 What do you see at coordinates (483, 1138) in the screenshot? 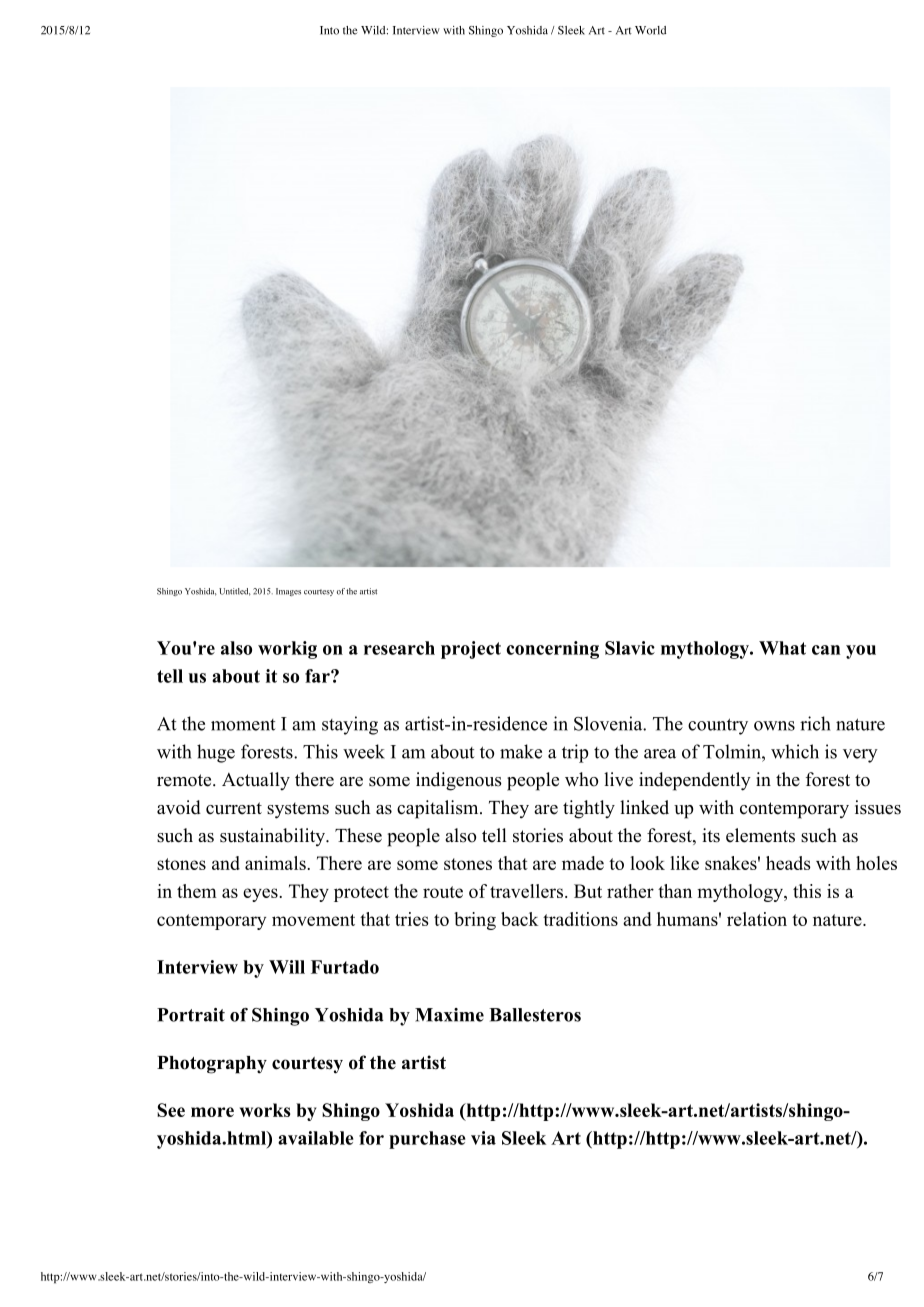
I see `via` at bounding box center [483, 1138].
